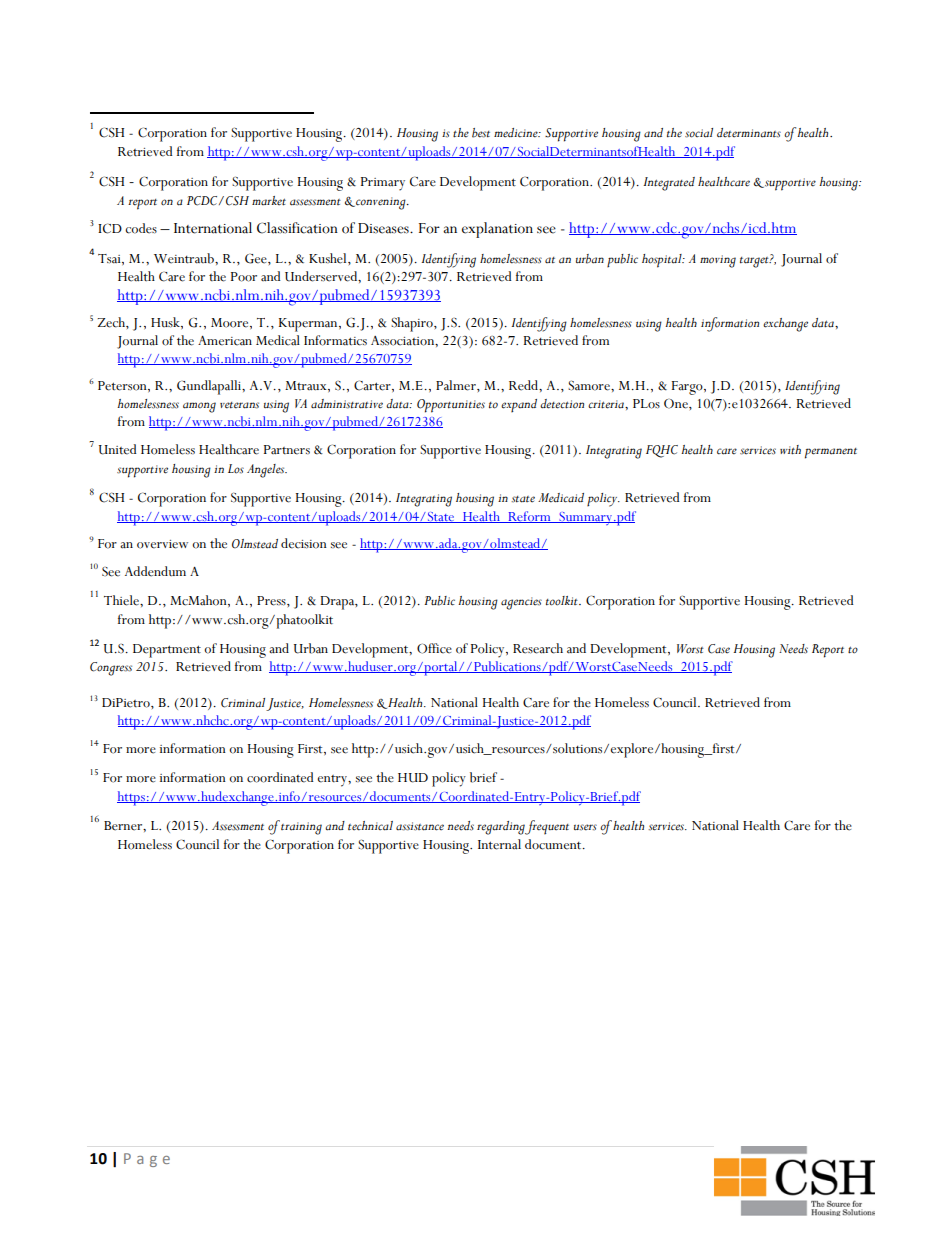 The width and height of the image is (952, 1233). What do you see at coordinates (481, 133) in the image?
I see `best` at bounding box center [481, 133].
